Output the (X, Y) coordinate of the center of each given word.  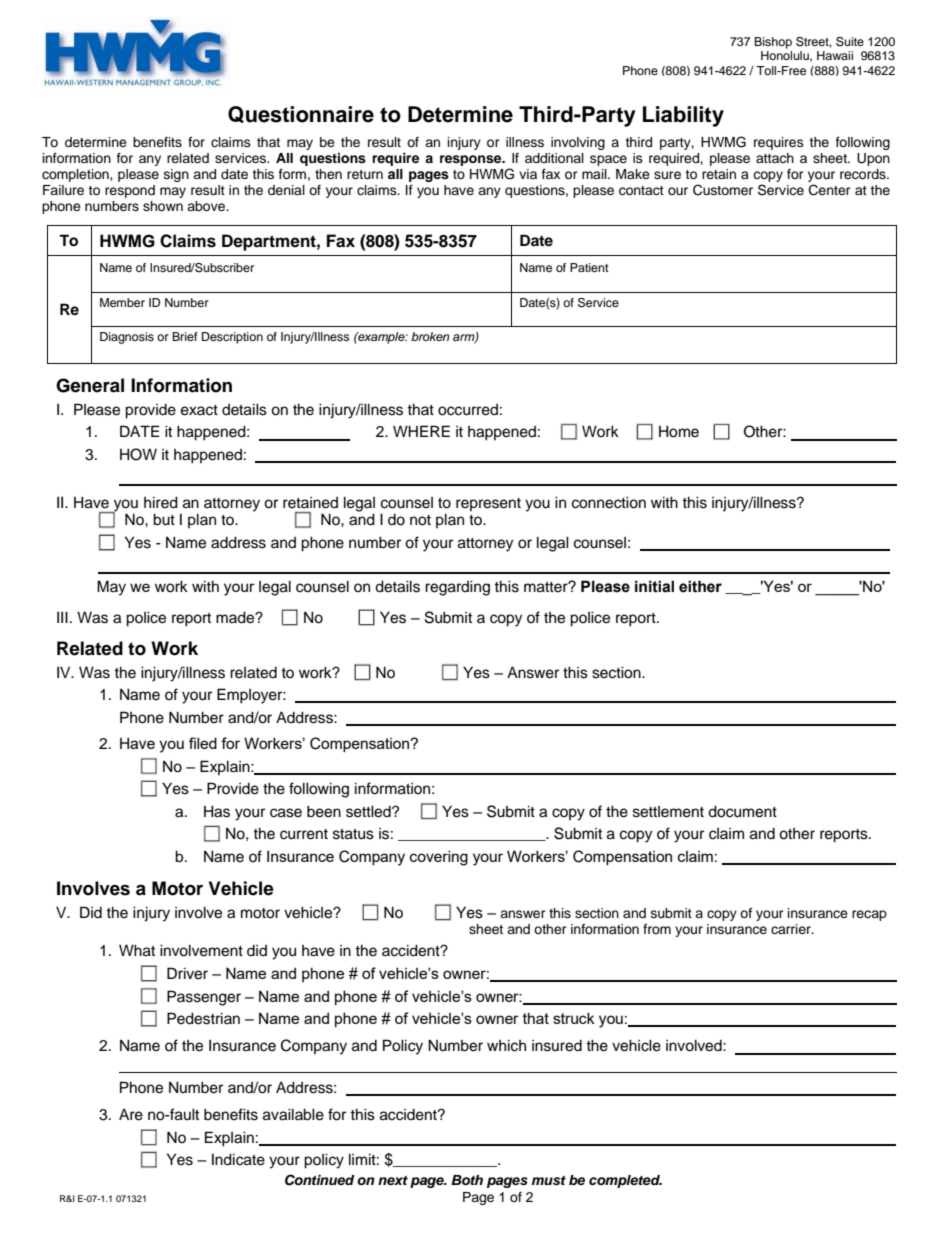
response (472, 160)
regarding (457, 588)
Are (131, 1115)
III (62, 617)
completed (625, 1181)
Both (467, 1180)
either (700, 586)
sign (176, 175)
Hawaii (835, 55)
